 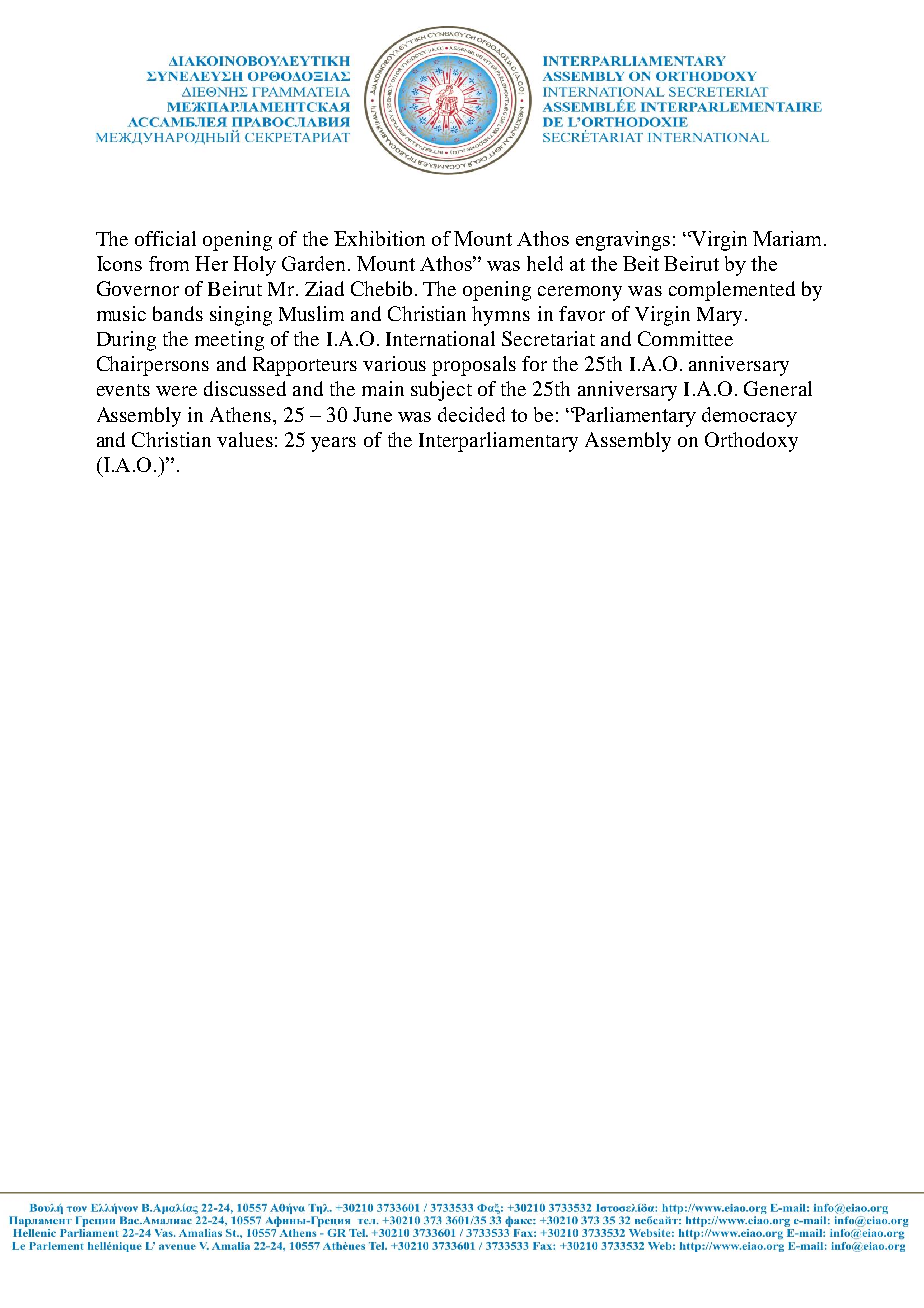 What do you see at coordinates (751, 442) in the screenshot?
I see `Orthodoxy` at bounding box center [751, 442].
